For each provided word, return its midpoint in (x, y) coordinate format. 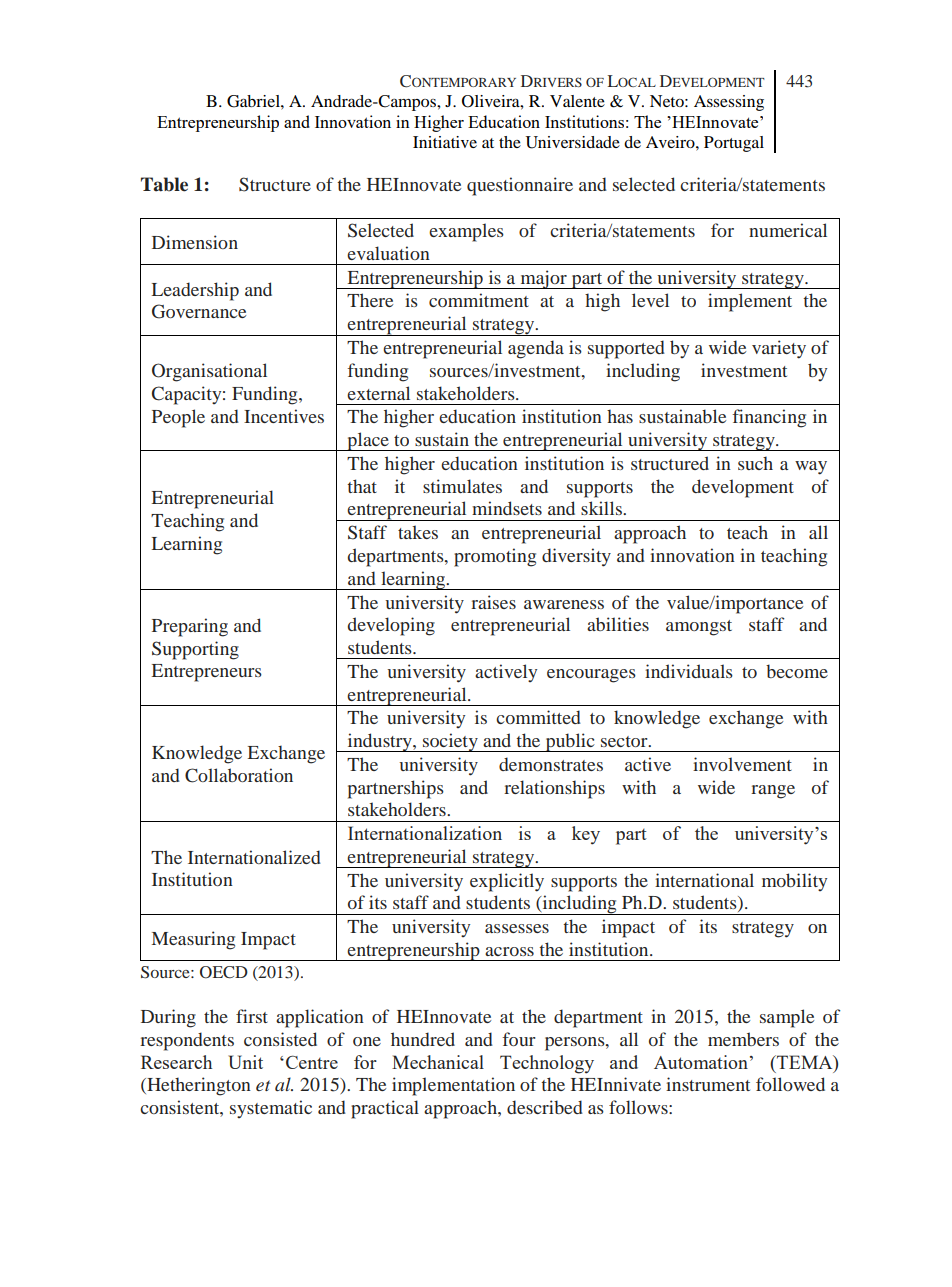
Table (164, 184)
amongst (699, 628)
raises (493, 602)
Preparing (190, 627)
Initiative (445, 142)
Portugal (734, 144)
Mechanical (438, 1062)
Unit (245, 1062)
